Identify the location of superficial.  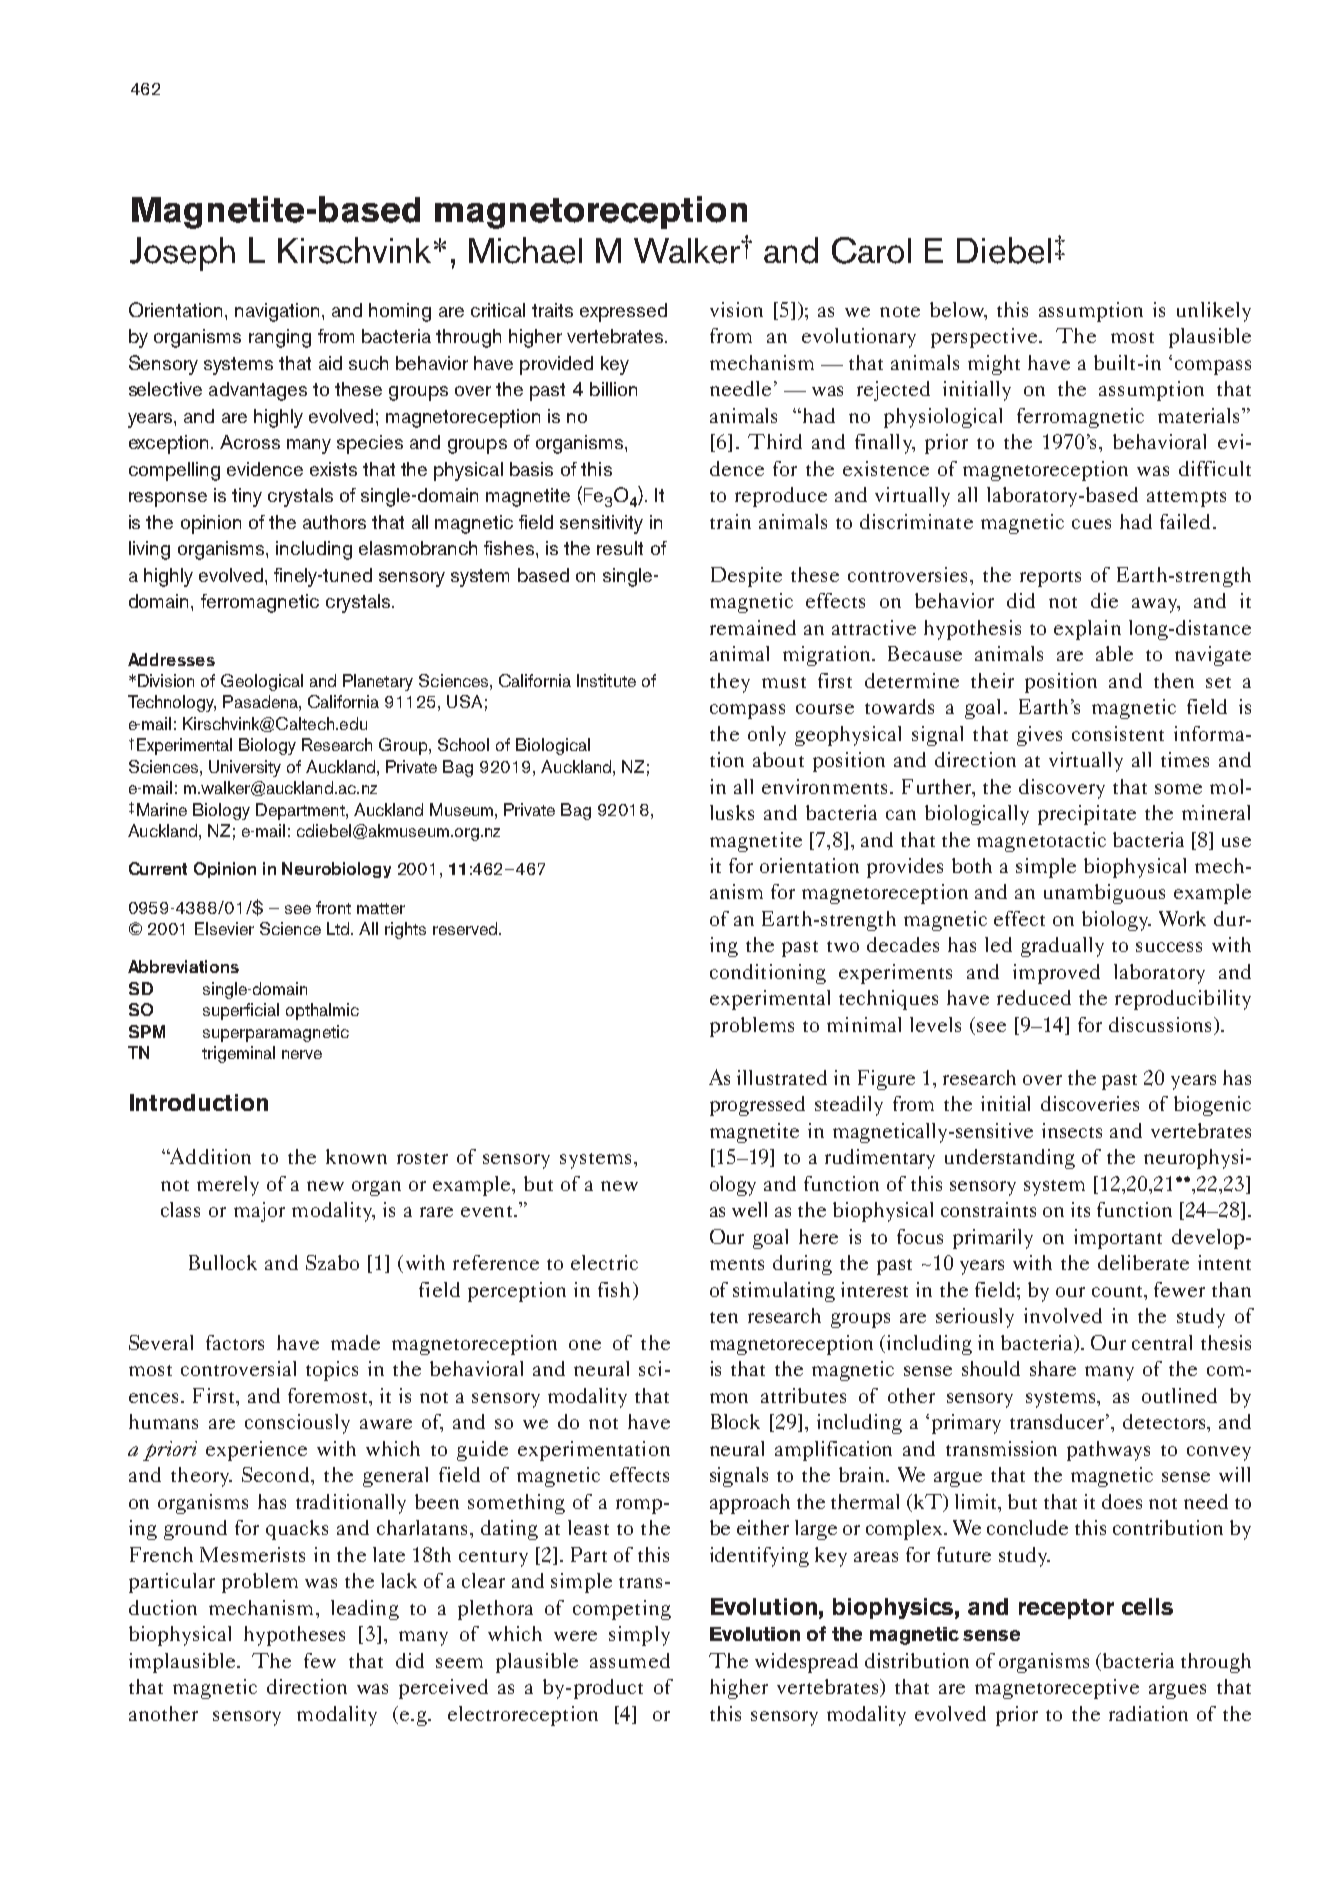
(241, 1011).
